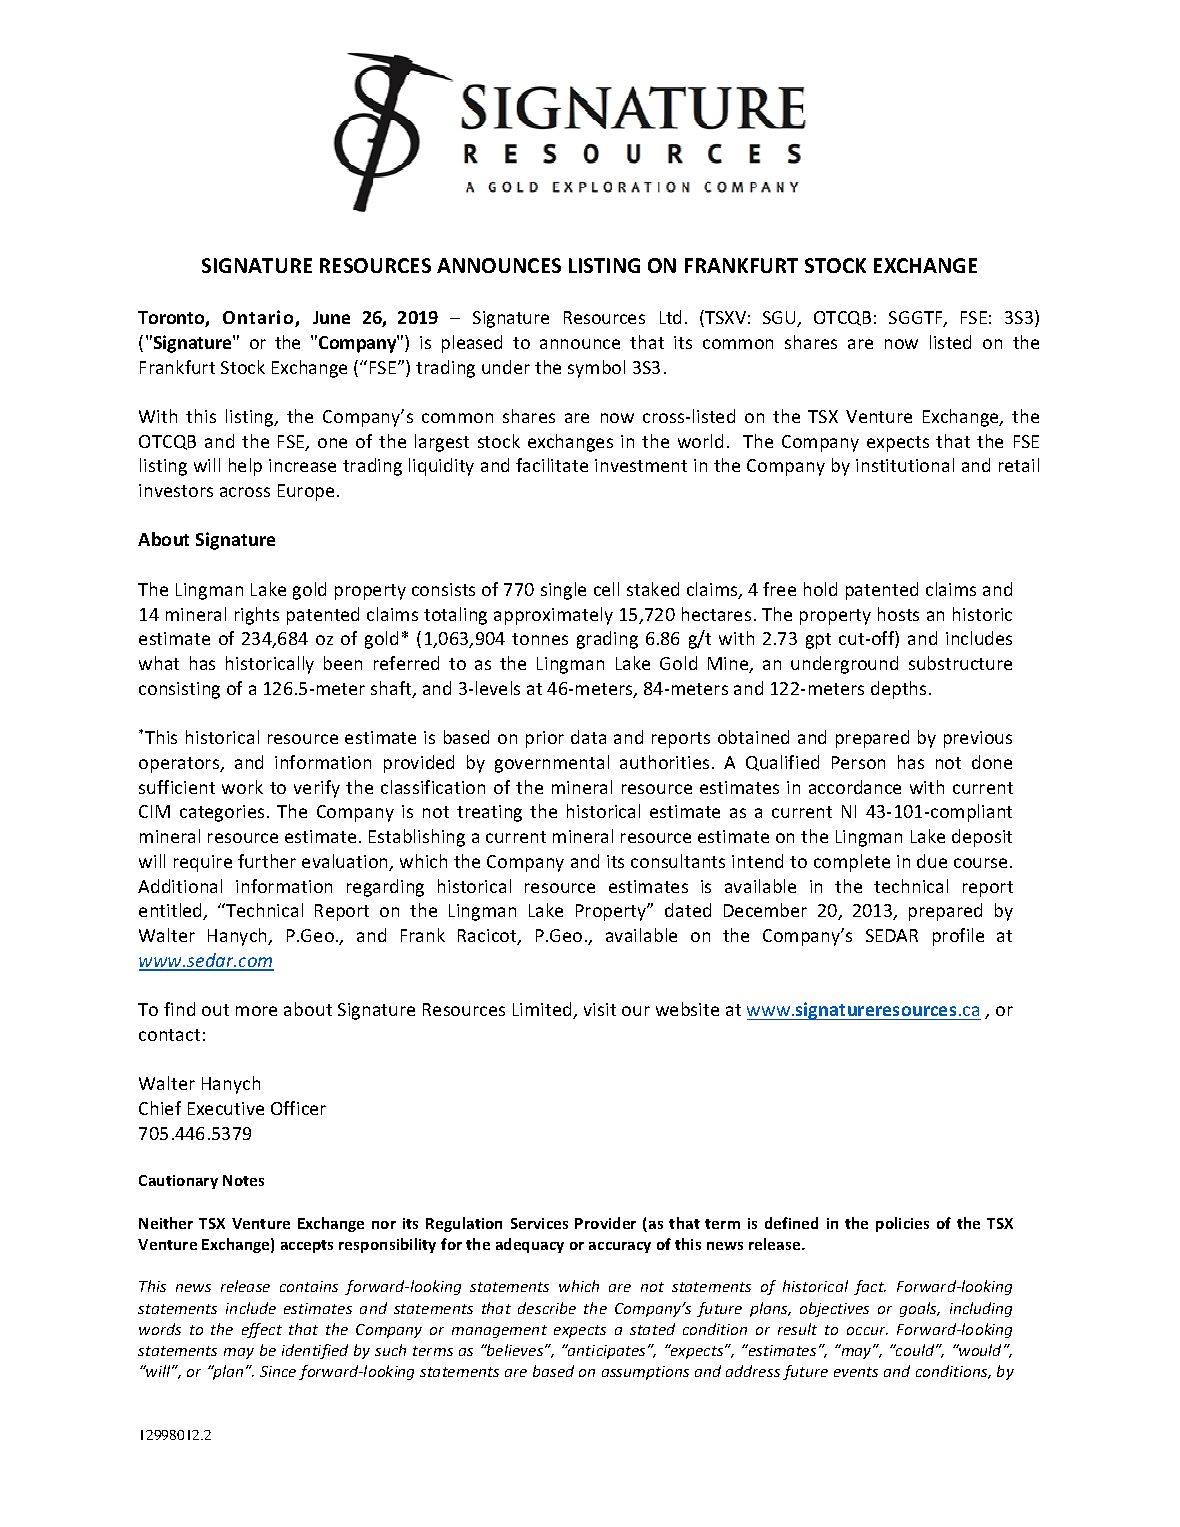  Describe the element at coordinates (600, 1009) in the screenshot. I see `visit` at that location.
